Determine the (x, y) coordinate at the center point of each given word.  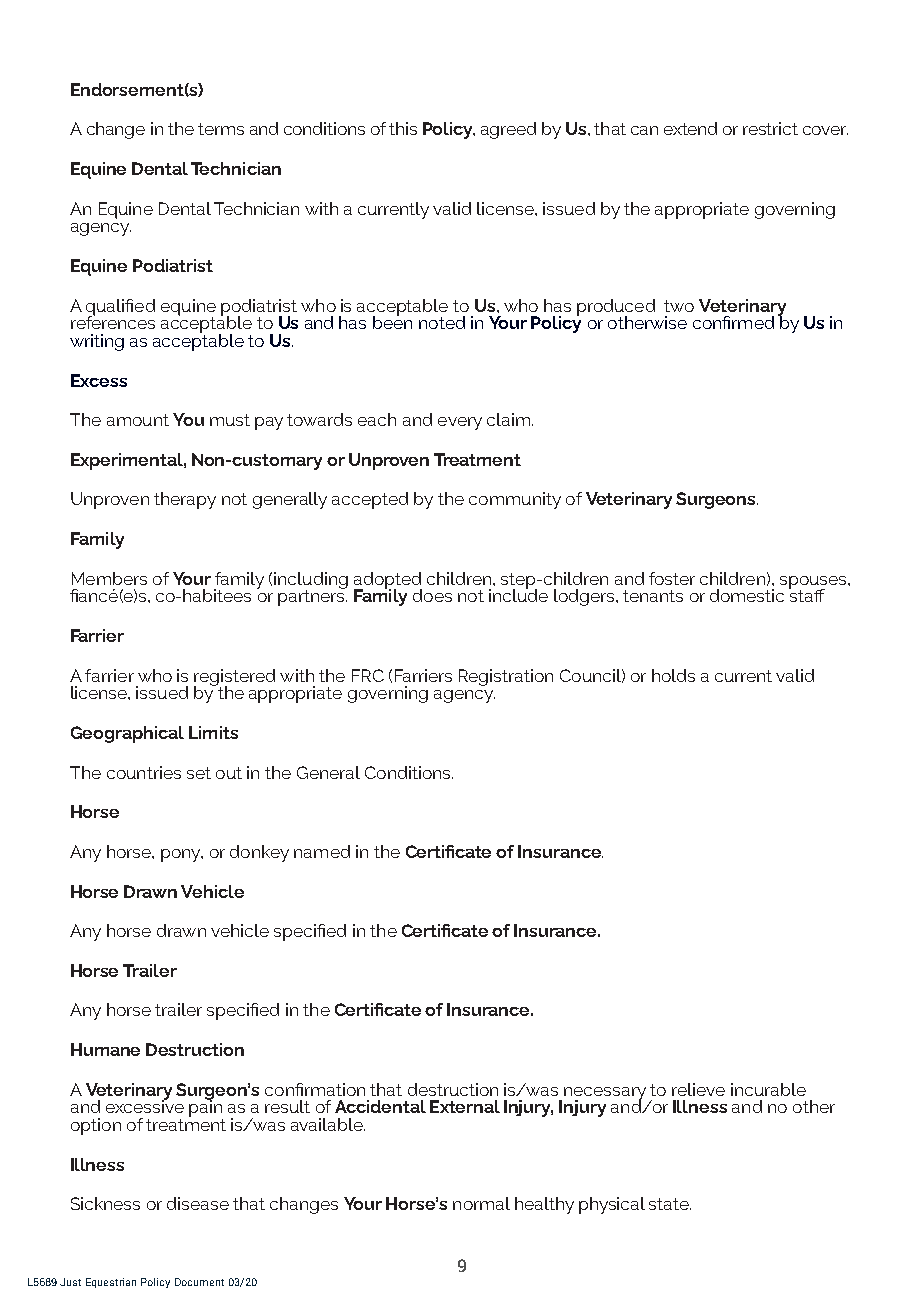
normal (481, 1203)
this (403, 128)
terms (221, 129)
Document (199, 1282)
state (670, 1204)
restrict (770, 128)
